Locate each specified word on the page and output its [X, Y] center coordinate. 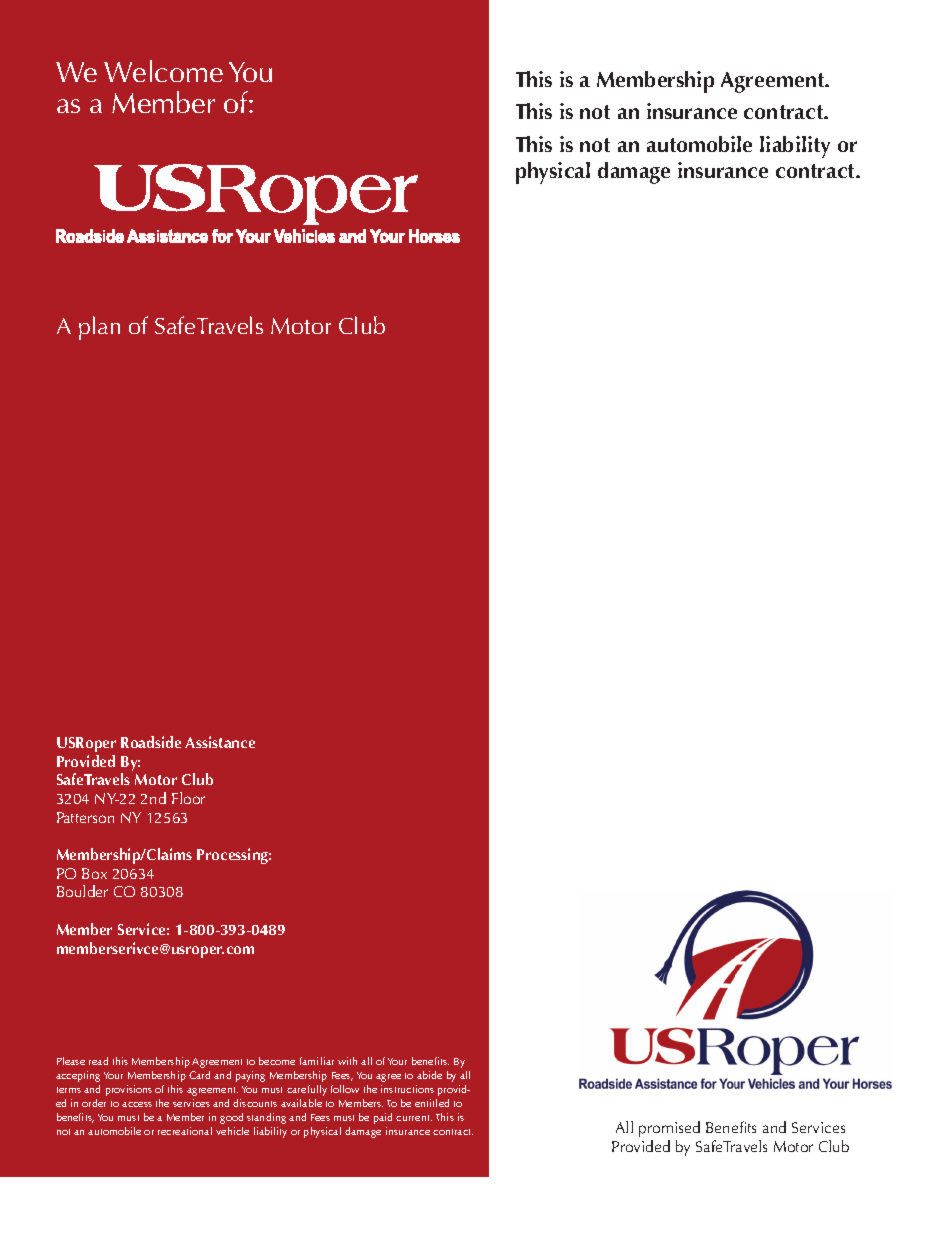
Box [94, 873]
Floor [188, 798]
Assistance [220, 742]
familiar [317, 1061]
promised [669, 1129]
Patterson [85, 817]
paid [383, 1118]
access [137, 1104]
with [347, 1061]
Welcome [163, 71]
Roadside [151, 742]
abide [429, 1075]
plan [99, 328]
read [98, 1061]
